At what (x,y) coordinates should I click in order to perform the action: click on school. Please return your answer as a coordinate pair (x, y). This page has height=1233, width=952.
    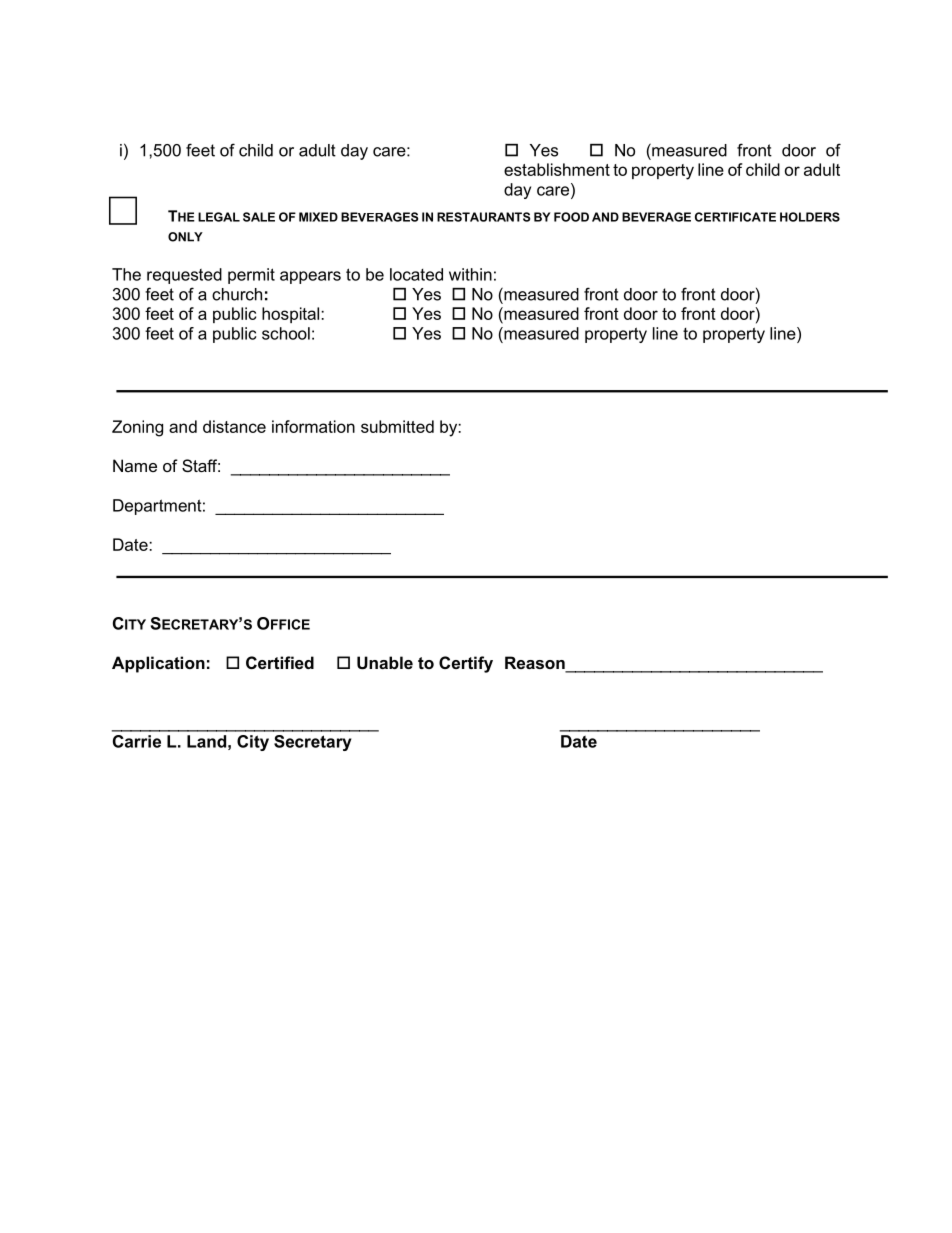
    Looking at the image, I should click on (286, 333).
